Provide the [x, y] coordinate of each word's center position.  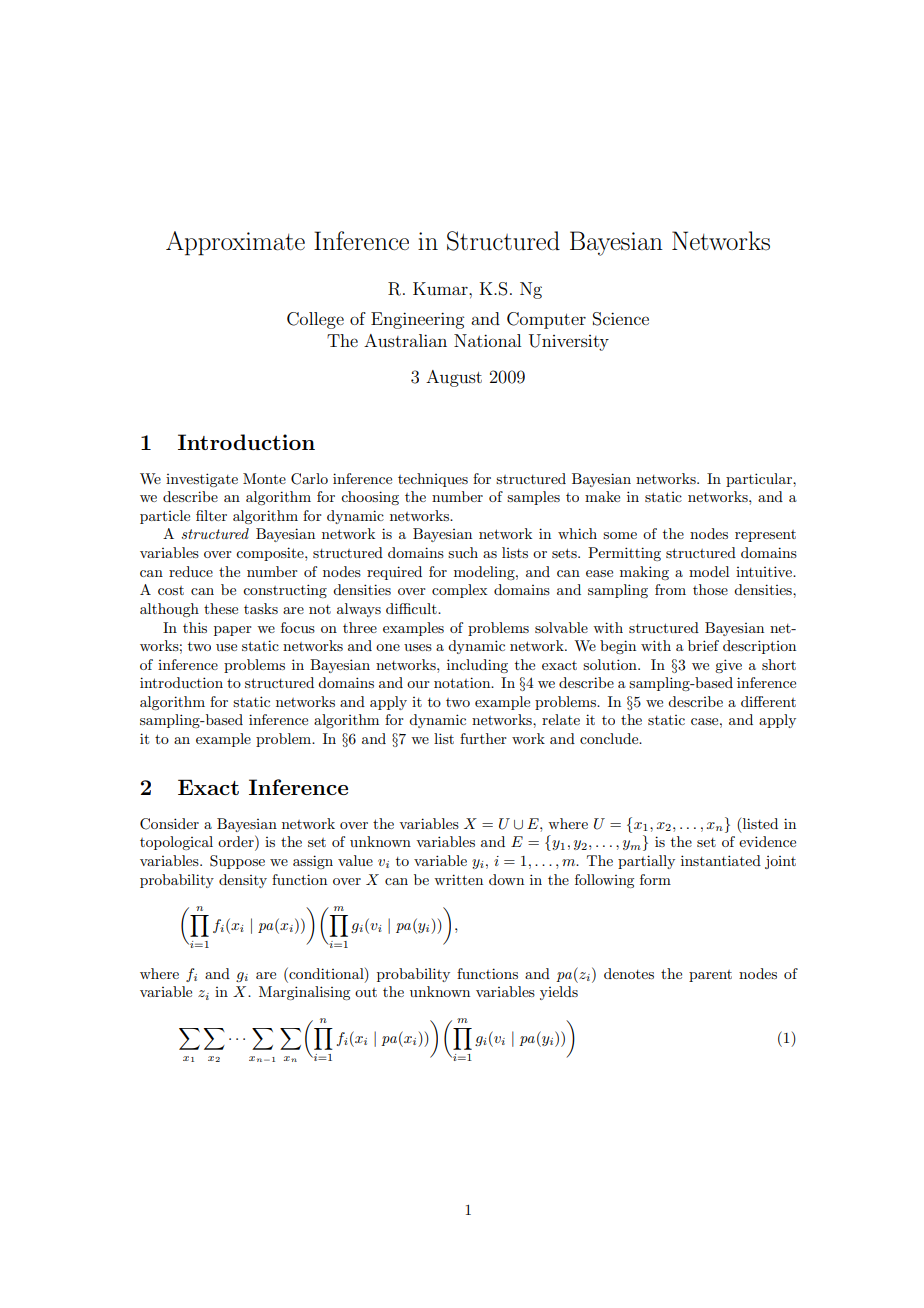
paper [233, 631]
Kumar [441, 288]
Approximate [235, 243]
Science [621, 319]
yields [559, 993]
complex [459, 591]
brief [703, 645]
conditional [326, 973]
